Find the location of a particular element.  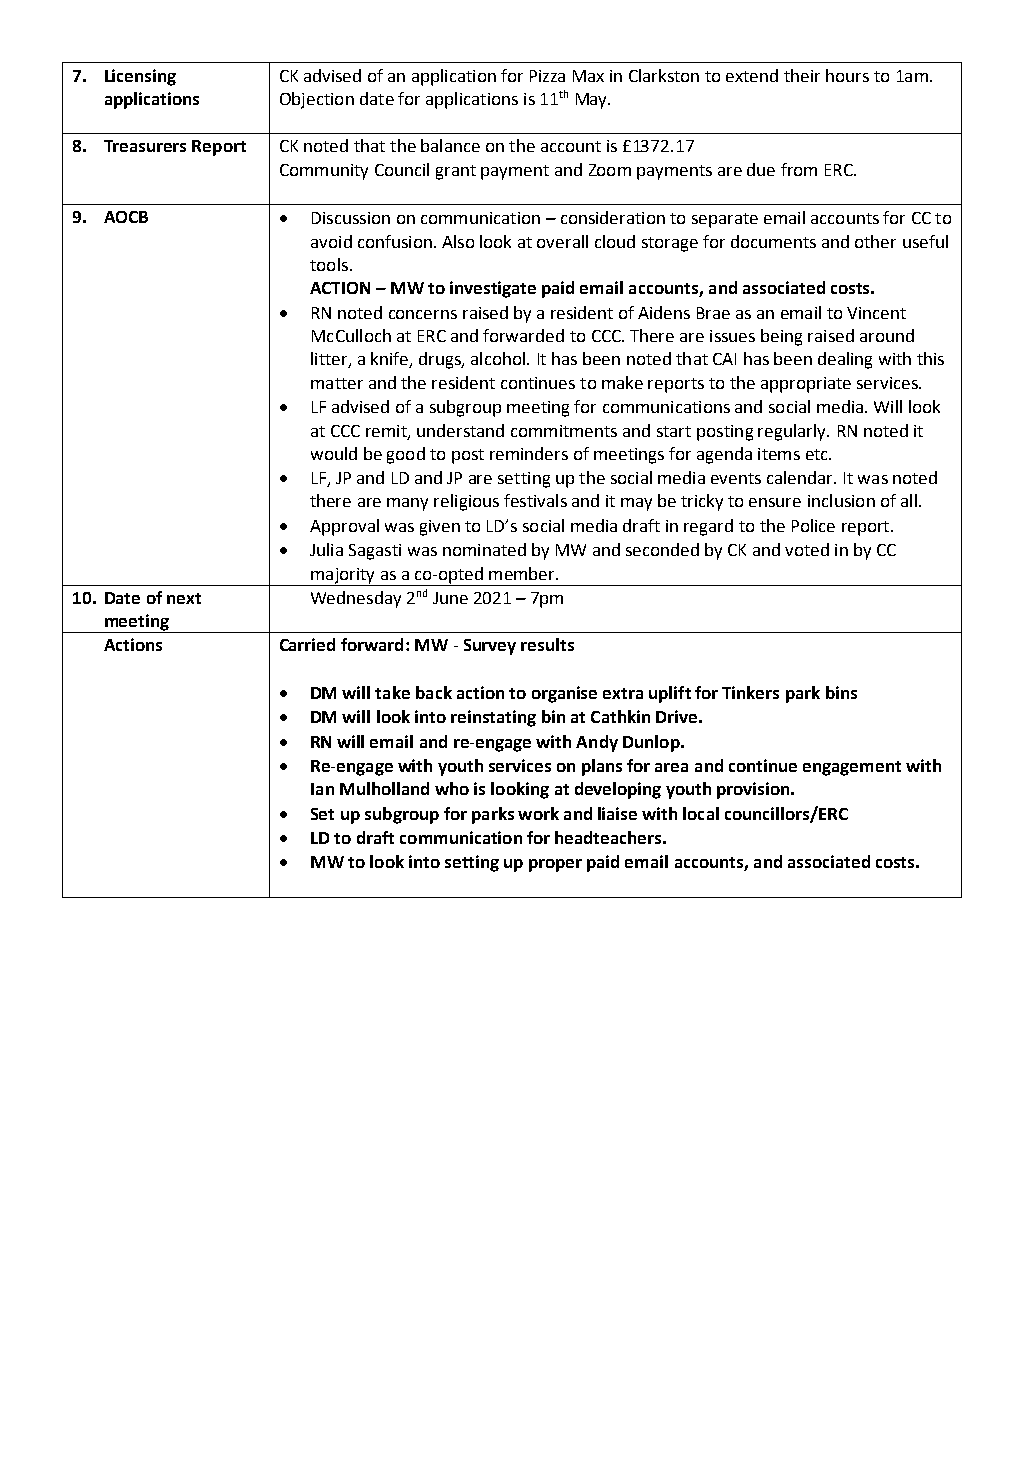

would is located at coordinates (334, 453).
